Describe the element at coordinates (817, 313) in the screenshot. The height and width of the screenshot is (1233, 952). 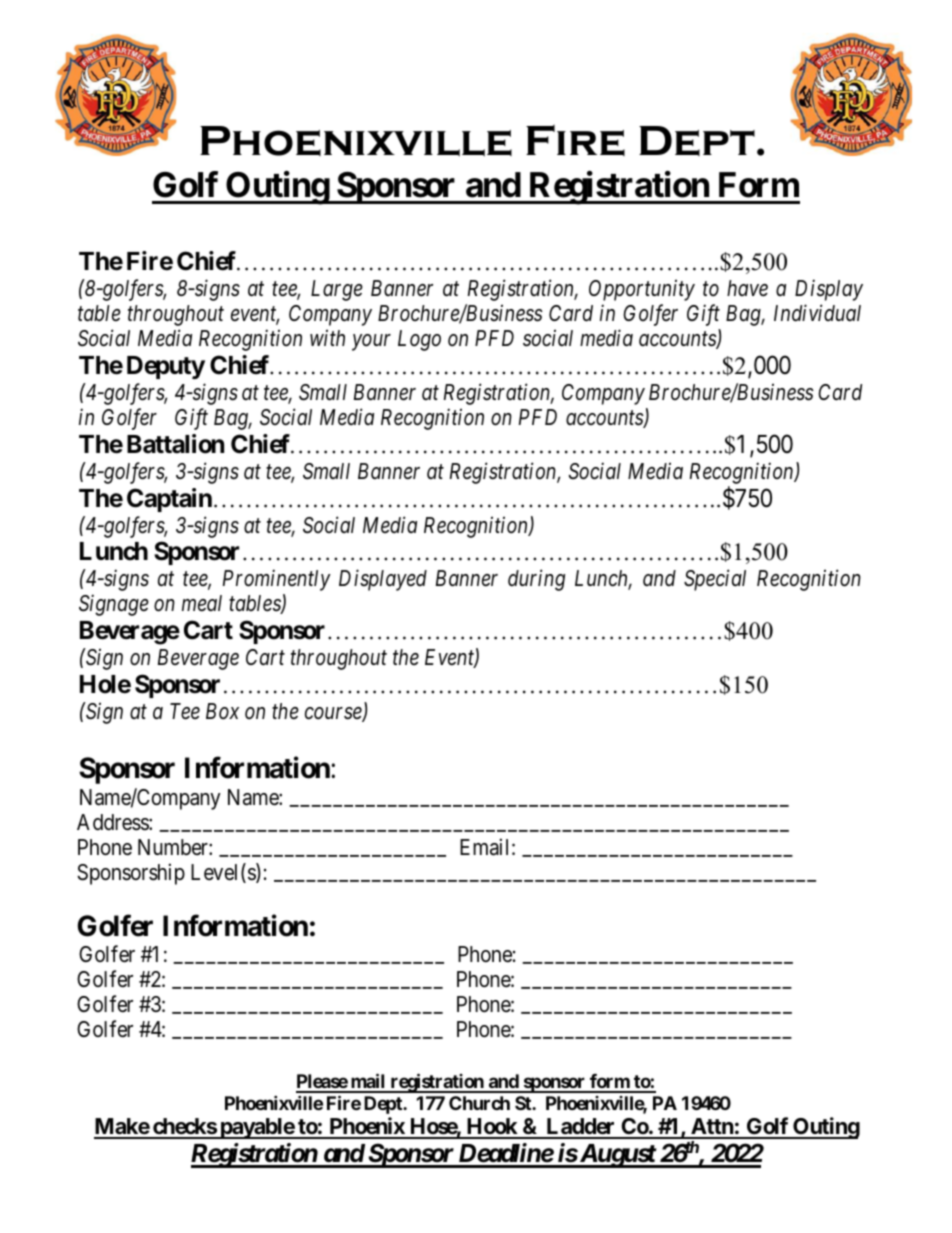
I see `Individual` at that location.
